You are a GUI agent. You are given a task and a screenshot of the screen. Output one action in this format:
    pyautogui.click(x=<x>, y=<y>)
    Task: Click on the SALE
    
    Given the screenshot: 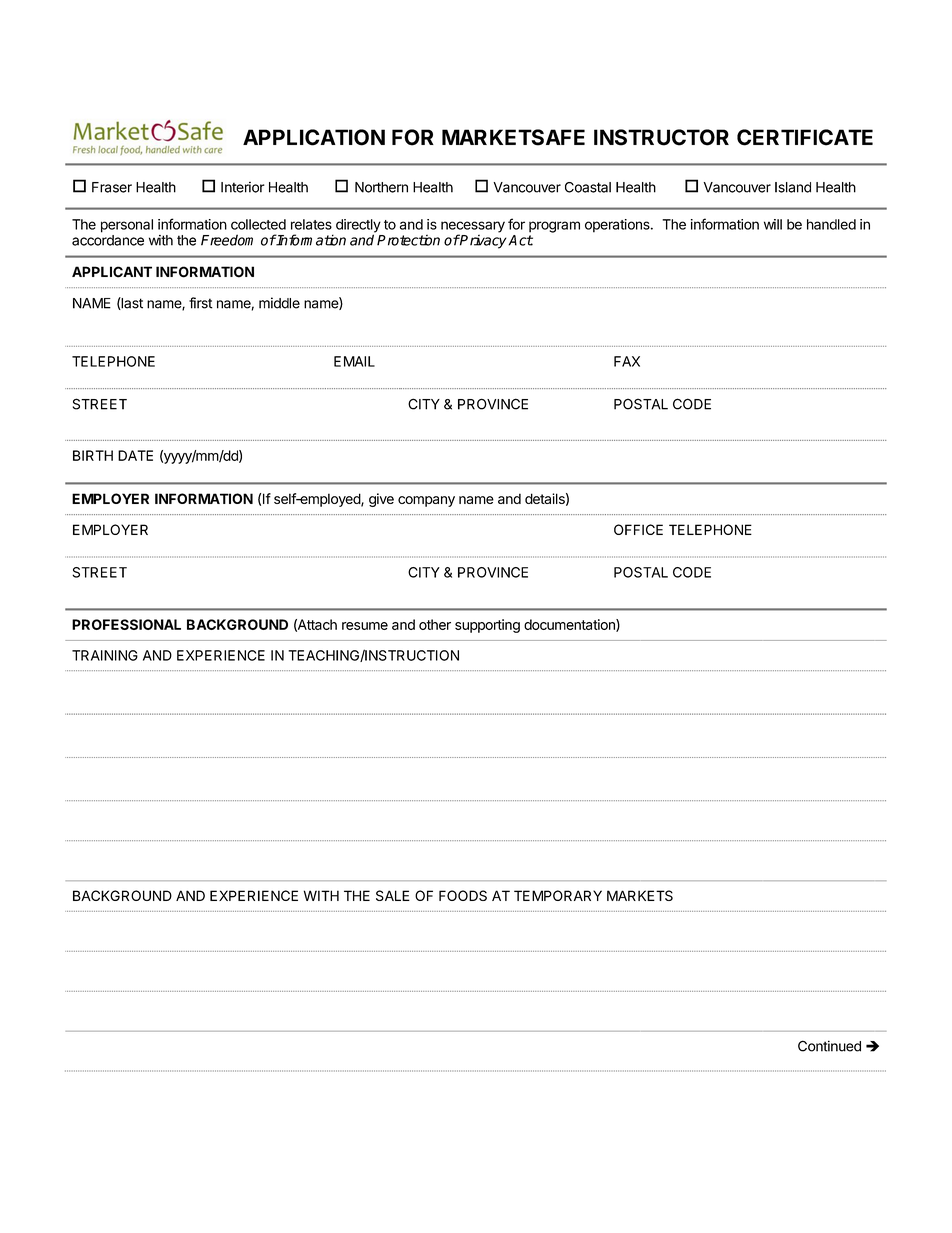 What is the action you would take?
    pyautogui.click(x=393, y=895)
